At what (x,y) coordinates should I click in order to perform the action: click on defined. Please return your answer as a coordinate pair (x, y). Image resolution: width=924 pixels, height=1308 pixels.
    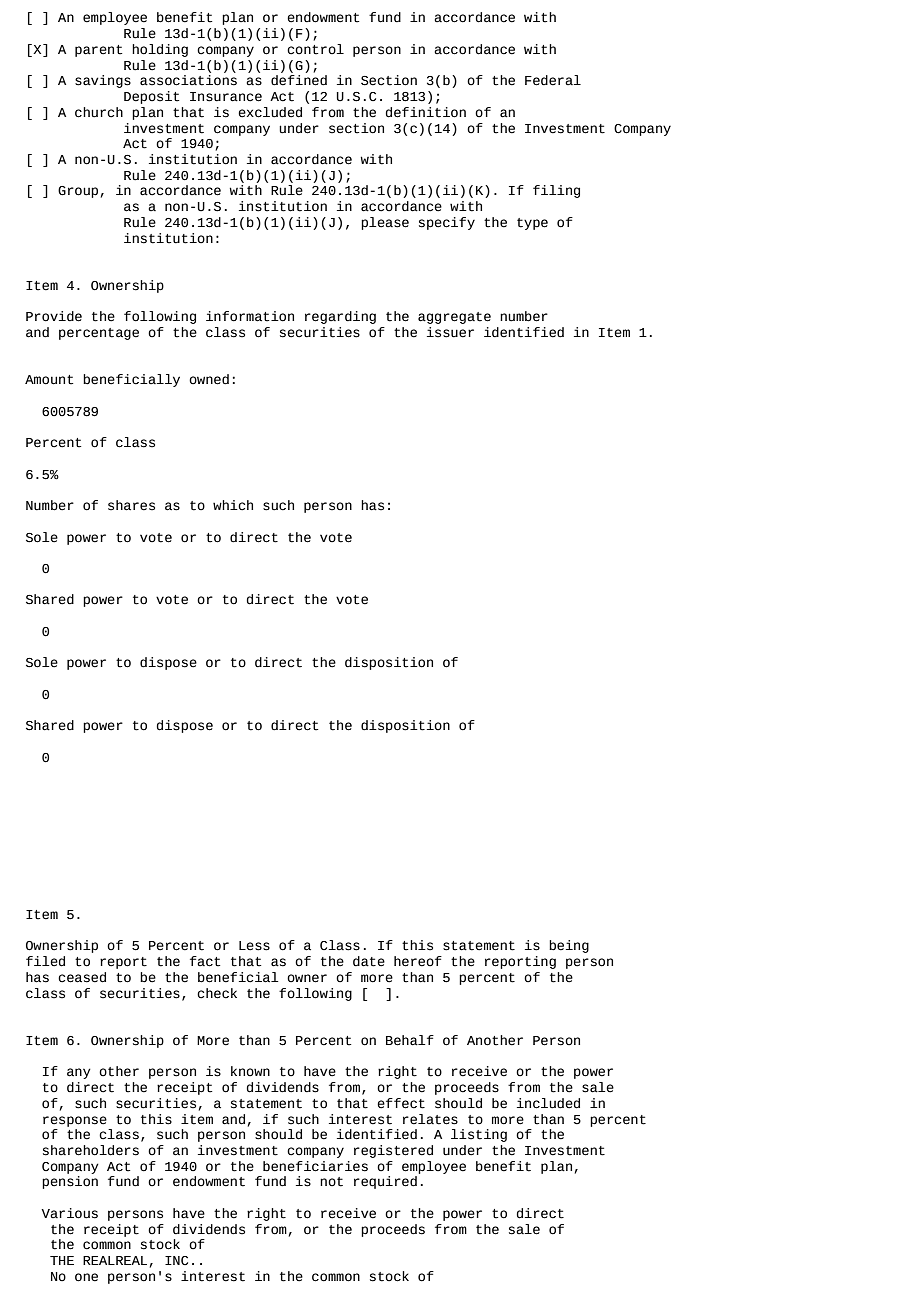
    Looking at the image, I should click on (299, 80).
